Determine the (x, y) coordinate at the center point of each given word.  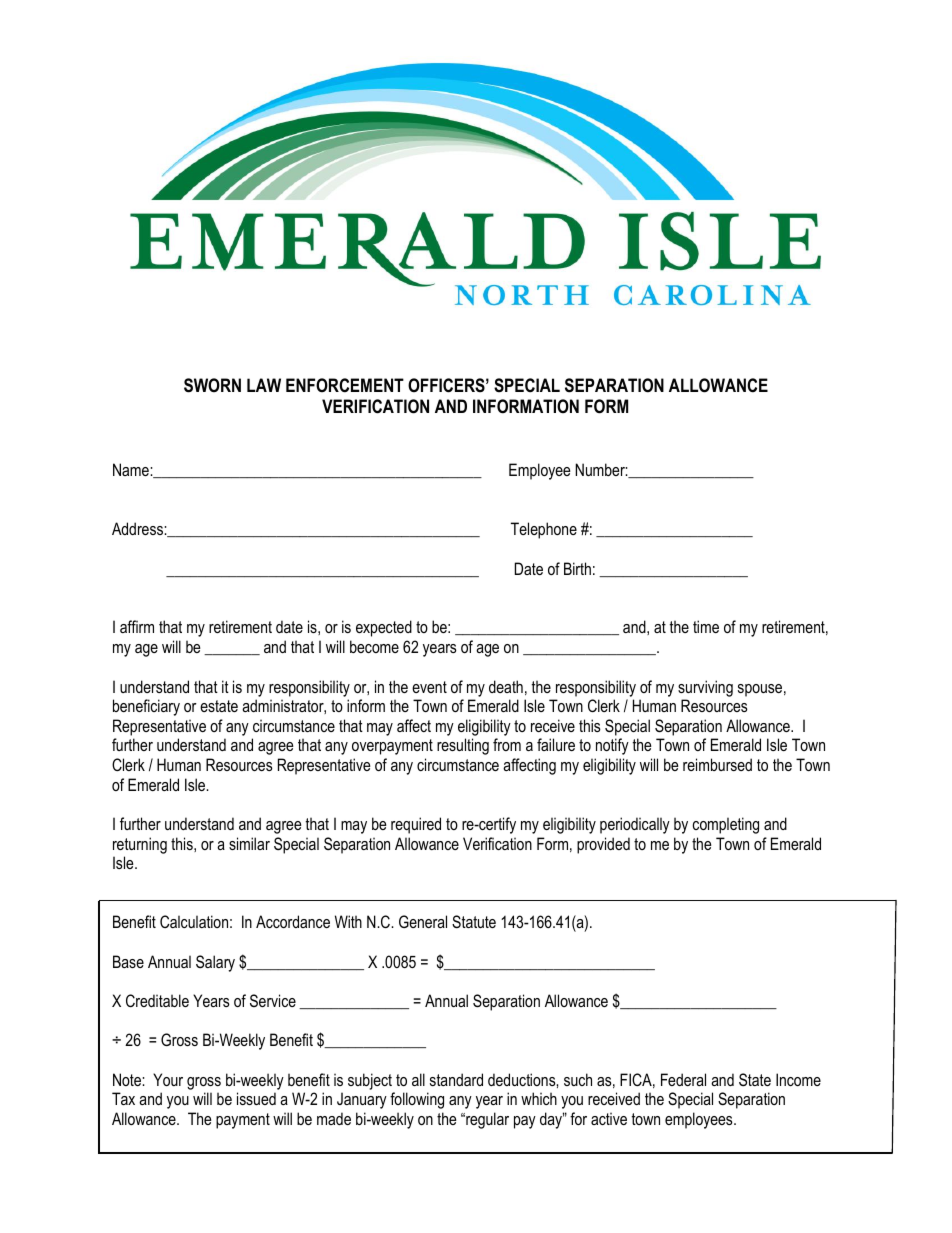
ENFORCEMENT (345, 385)
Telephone (544, 530)
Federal (683, 1079)
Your (168, 1079)
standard (456, 1079)
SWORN (212, 385)
